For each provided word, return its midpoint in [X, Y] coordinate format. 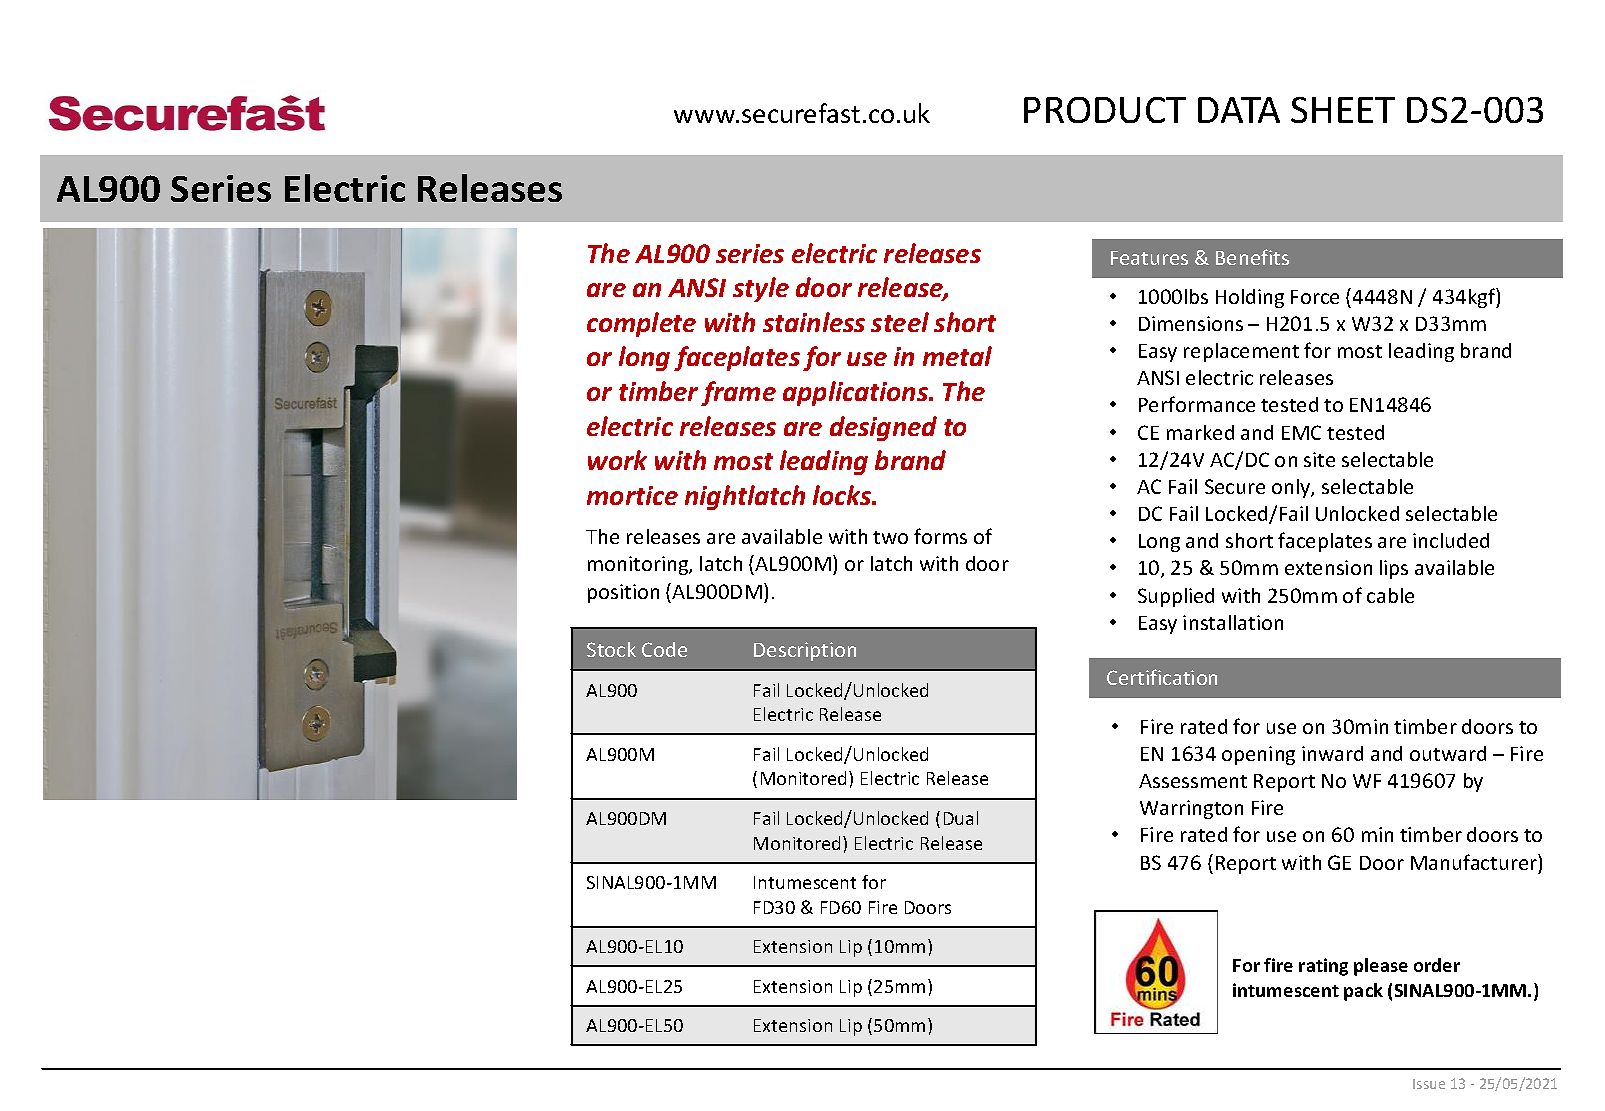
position [623, 593]
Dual [961, 818]
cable [1390, 595]
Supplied [1176, 597]
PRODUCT [1105, 110]
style [761, 289]
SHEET [1343, 110]
